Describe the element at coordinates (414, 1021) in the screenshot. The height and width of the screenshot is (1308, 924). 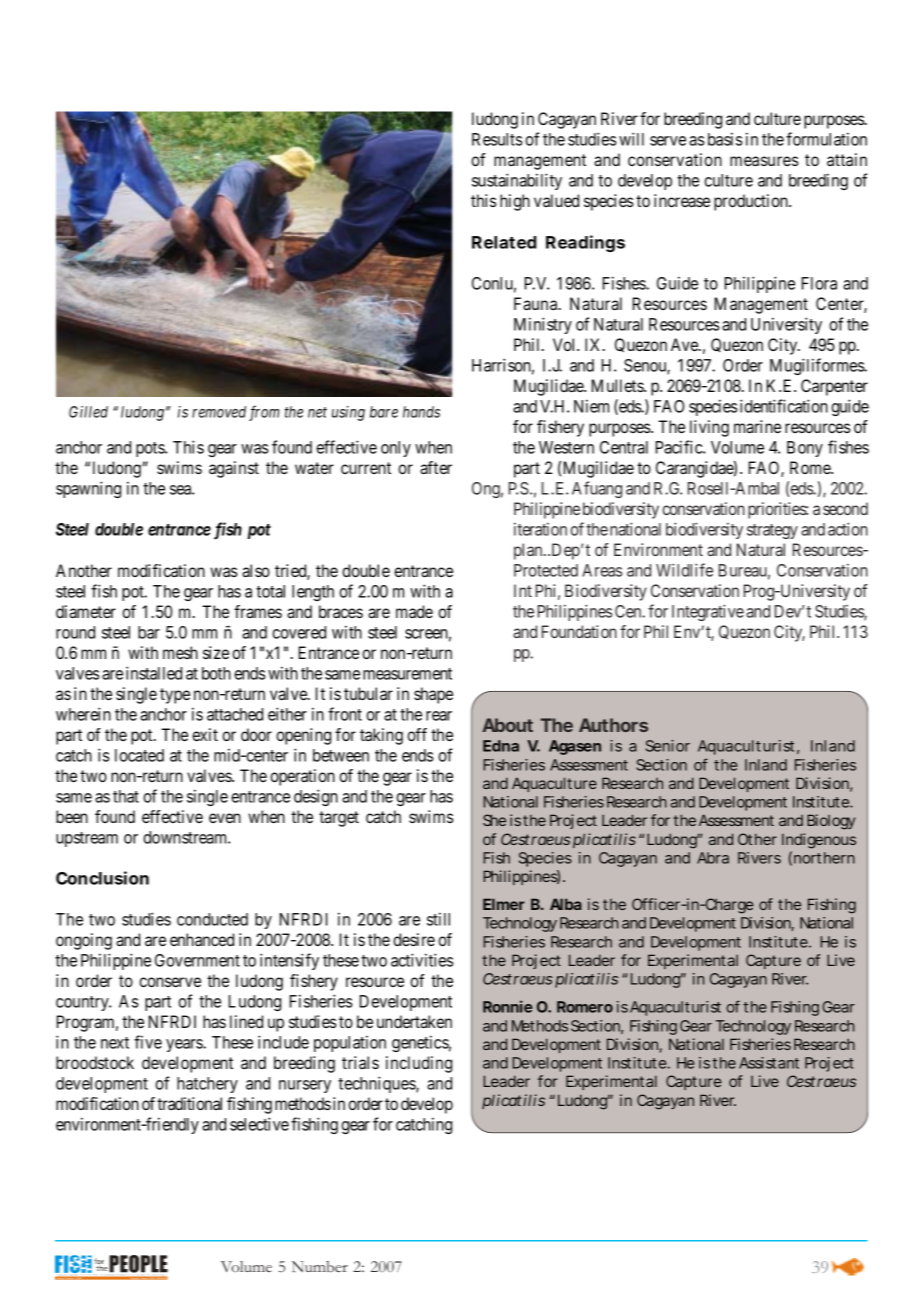
I see `undertaken` at that location.
